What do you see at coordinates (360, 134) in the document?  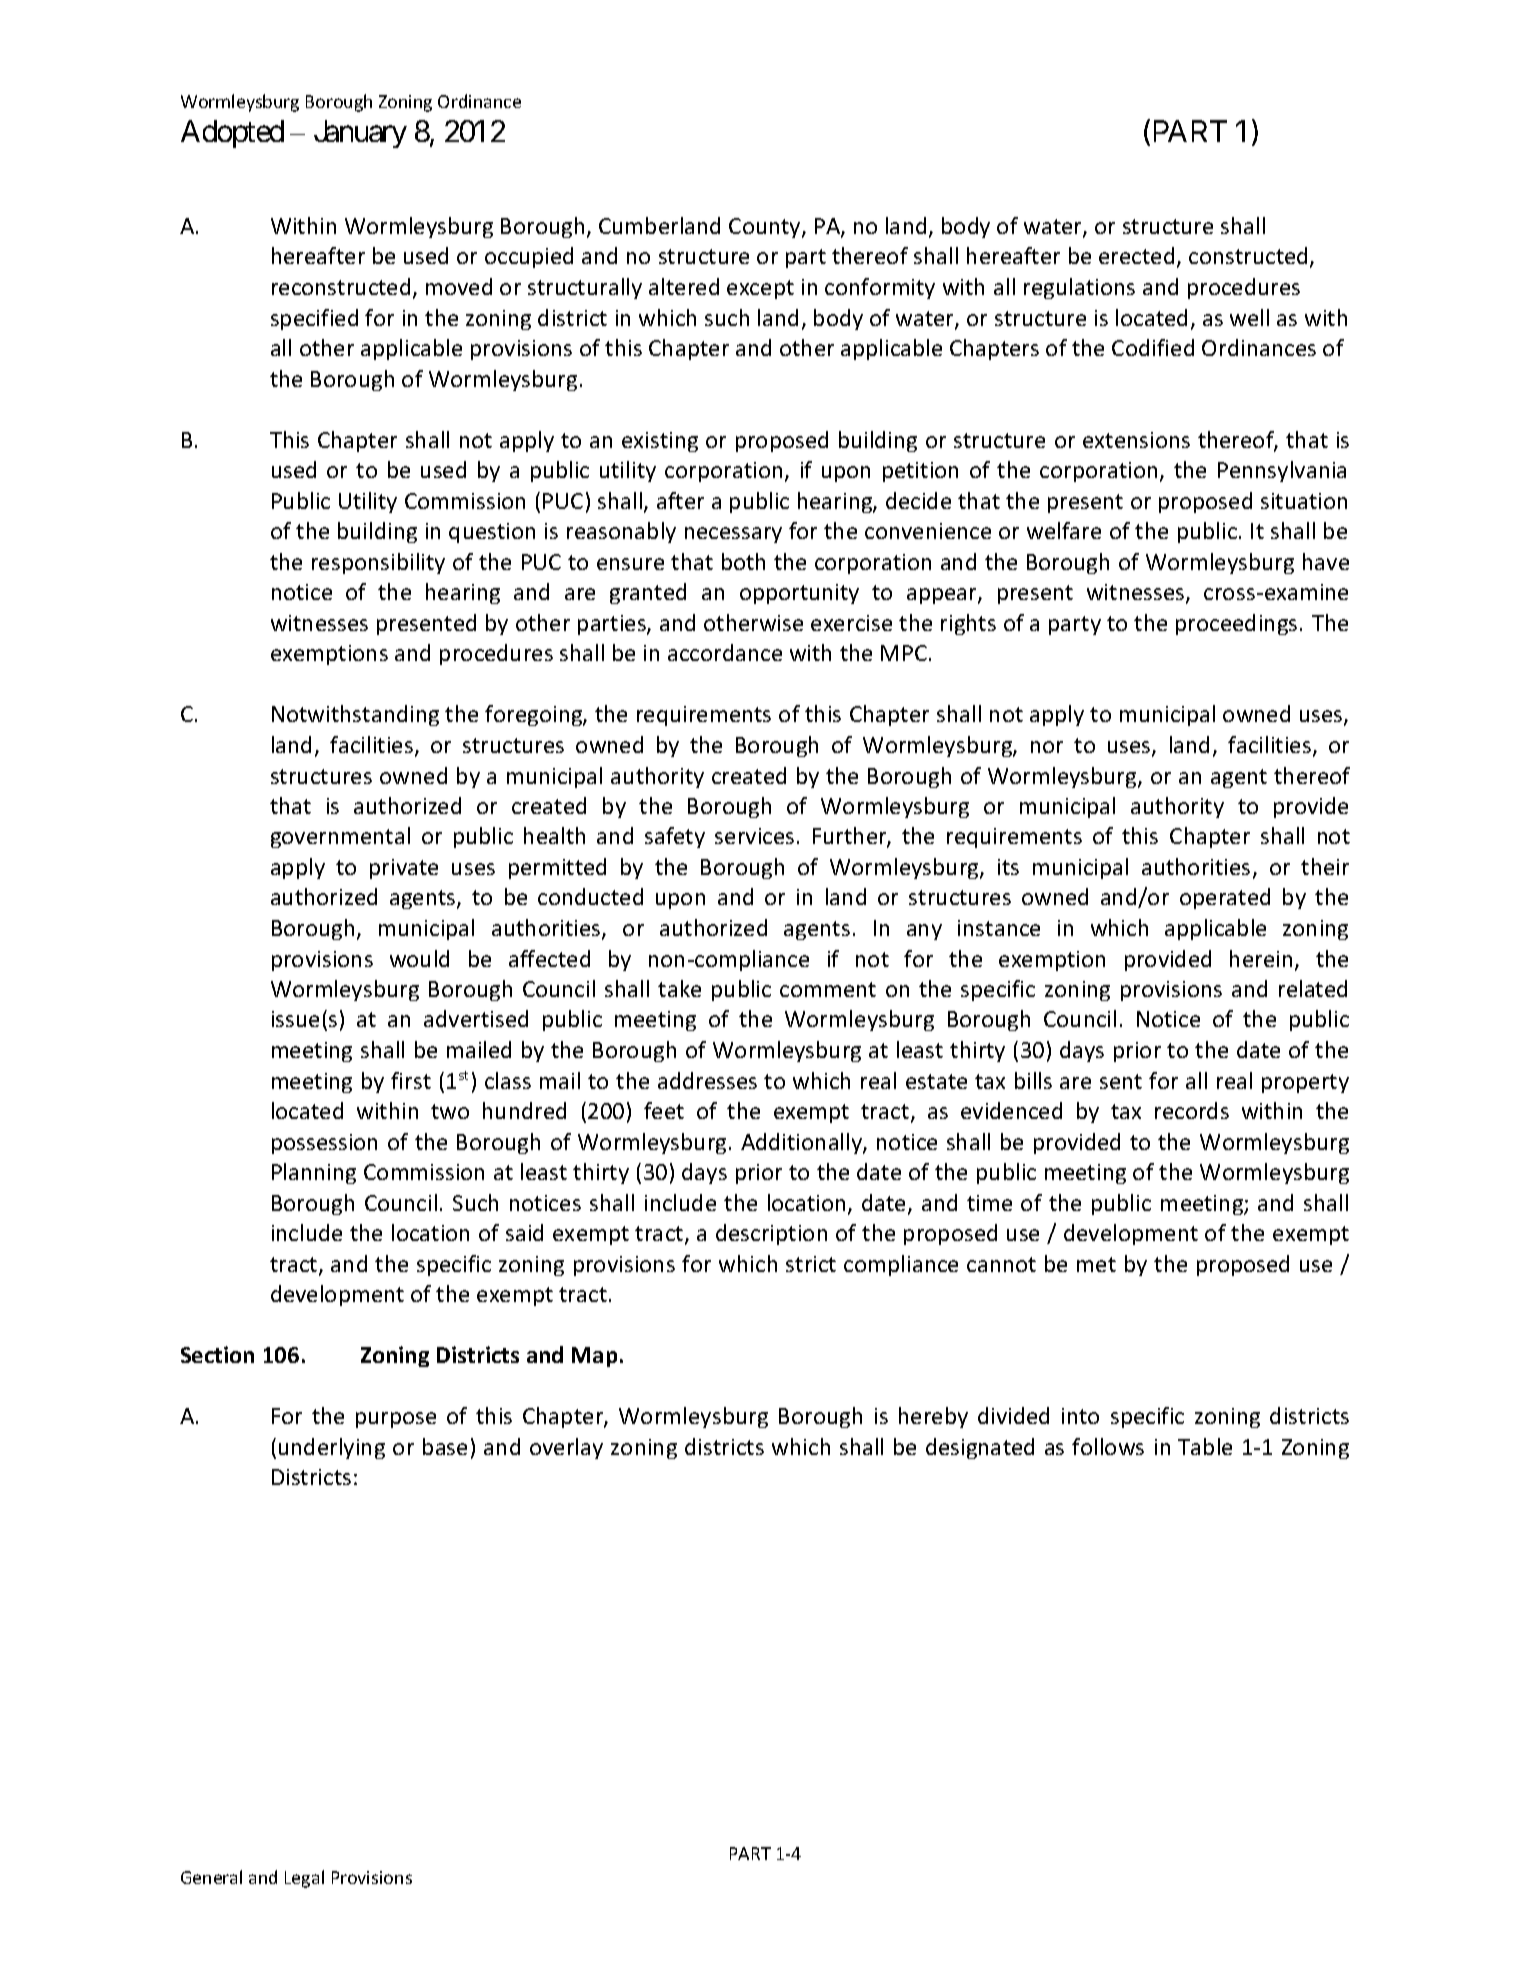 I see `January` at bounding box center [360, 134].
